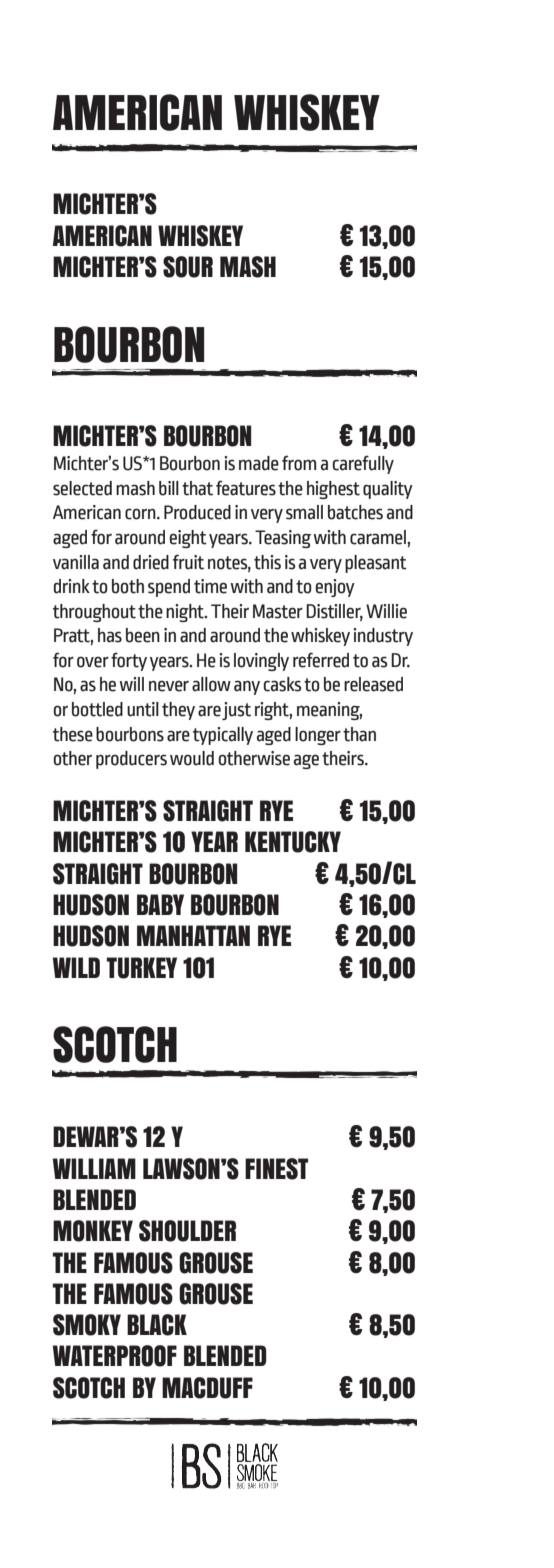  Describe the element at coordinates (188, 267) in the page. I see `SOUR` at that location.
